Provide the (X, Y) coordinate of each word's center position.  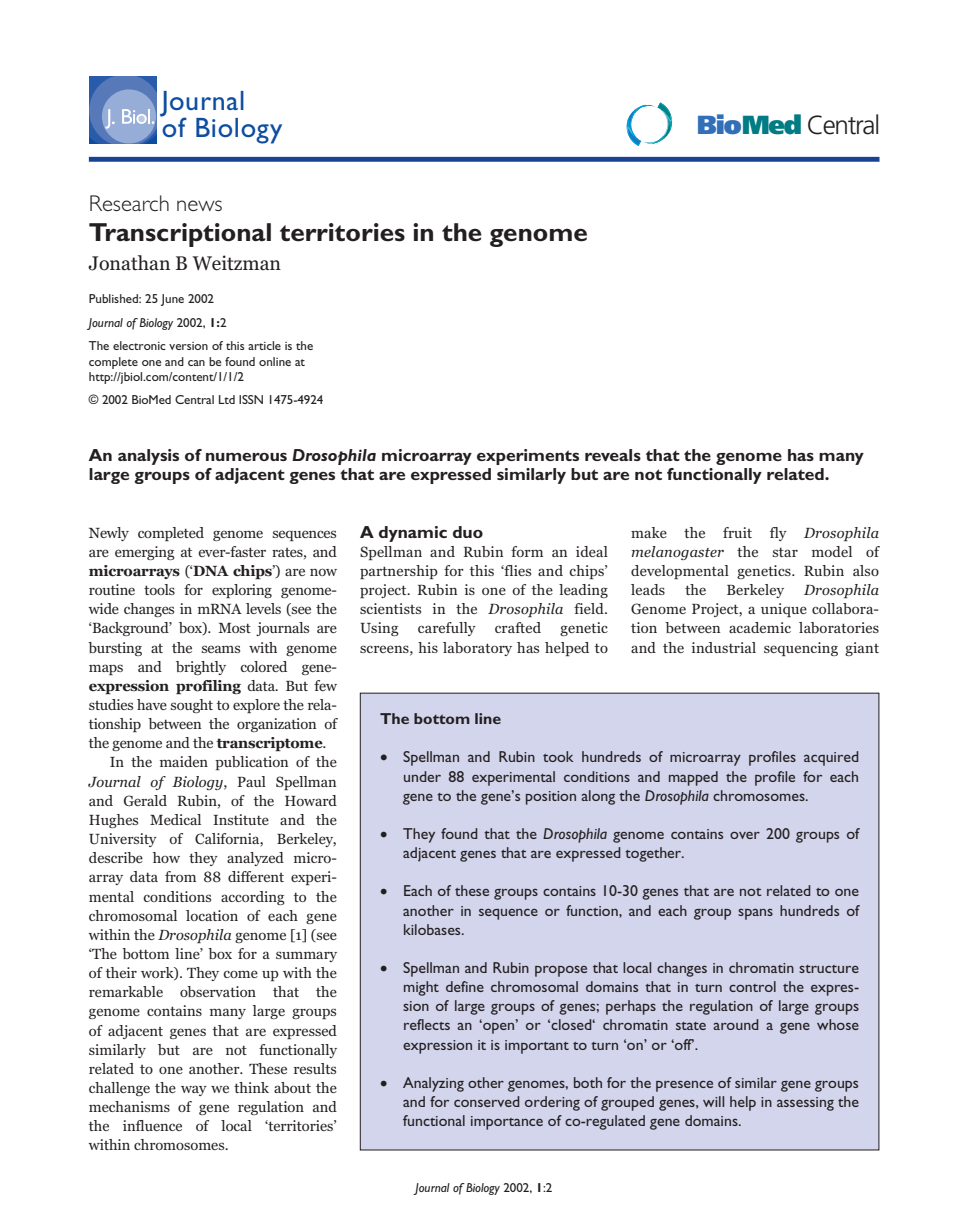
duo (468, 532)
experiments (528, 457)
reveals (613, 455)
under (422, 776)
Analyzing (433, 1084)
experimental (513, 778)
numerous (246, 457)
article (264, 345)
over (745, 835)
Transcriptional (180, 235)
